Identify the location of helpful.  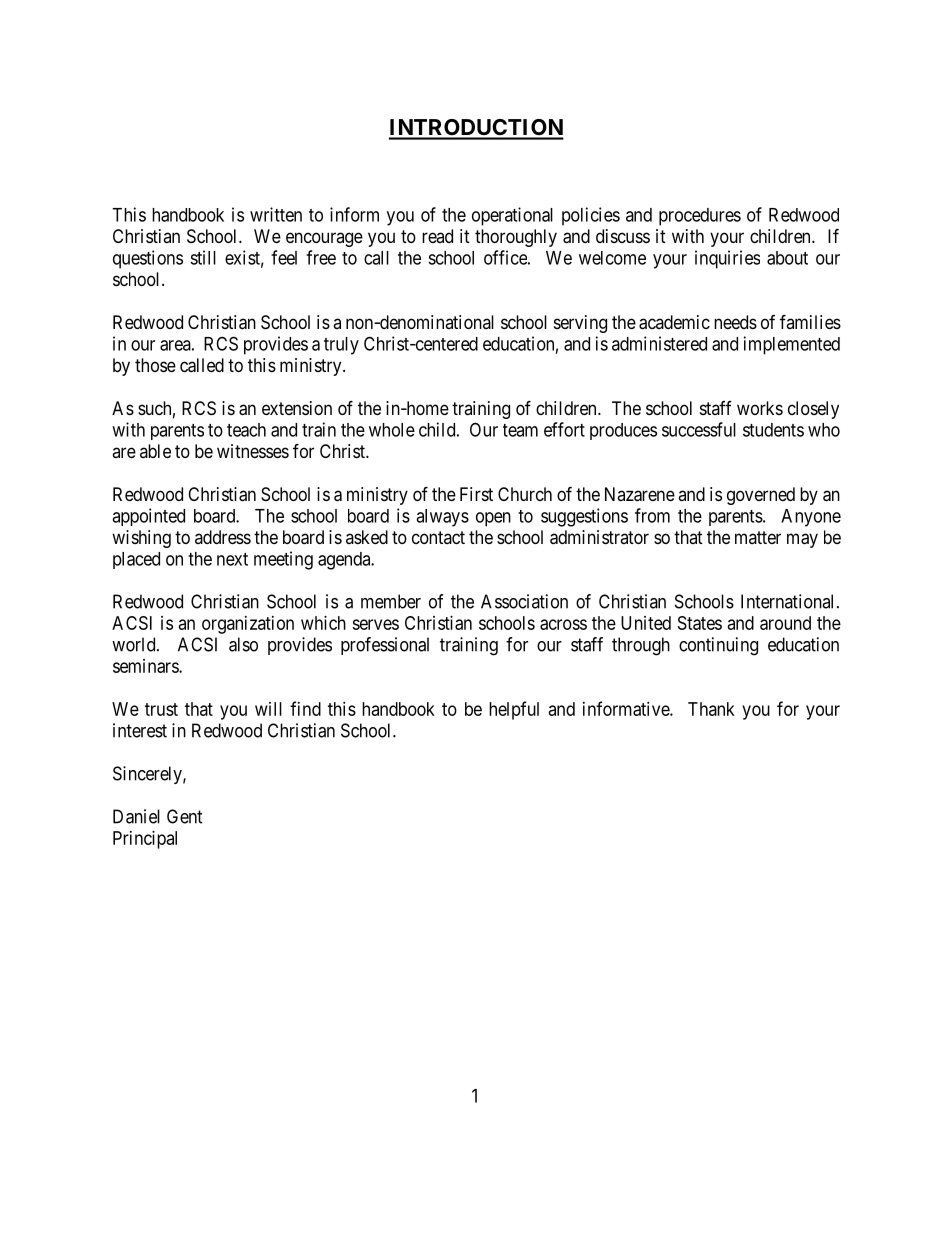
(514, 710).
